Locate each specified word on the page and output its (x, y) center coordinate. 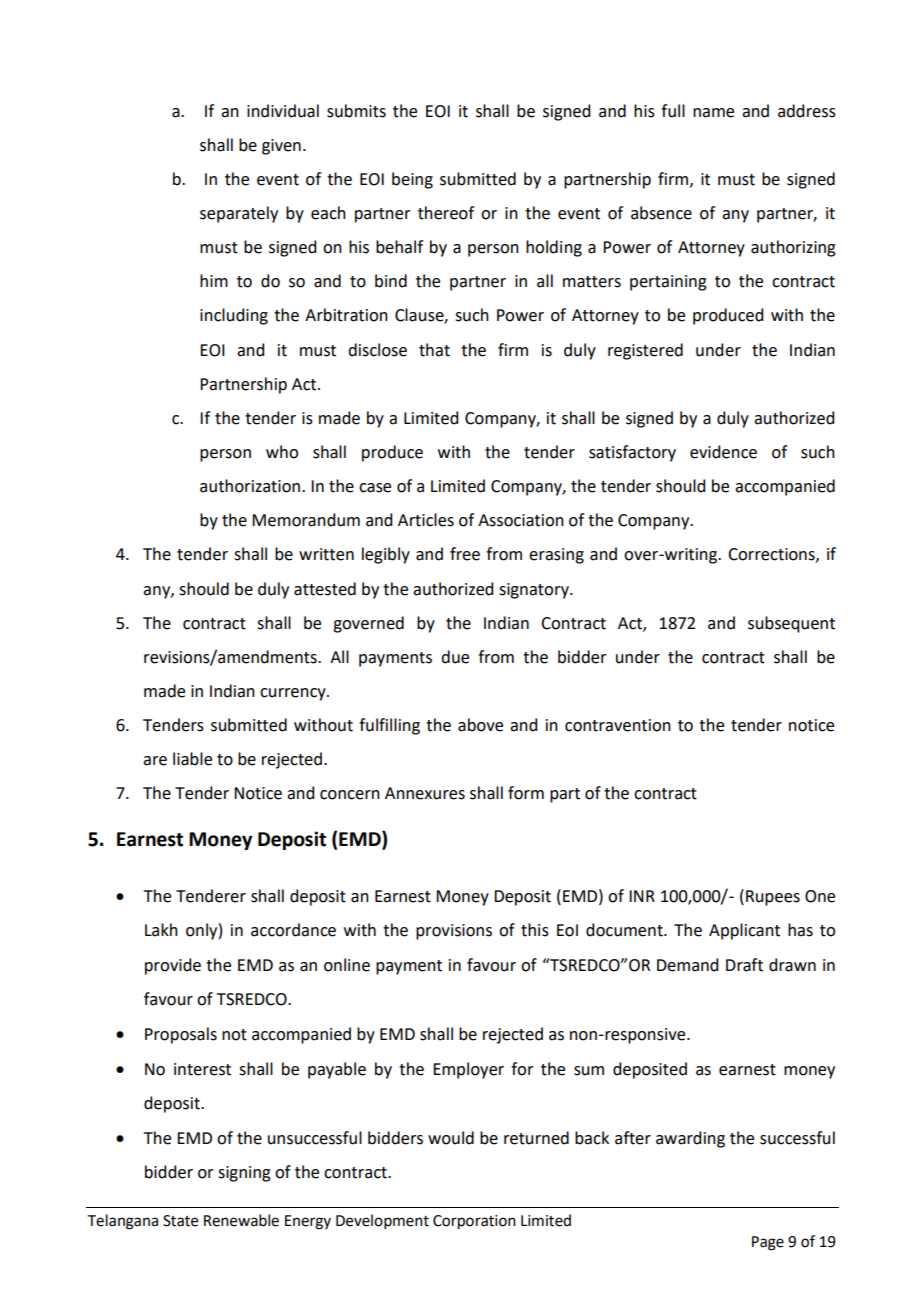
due (455, 657)
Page (768, 1243)
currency (294, 694)
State (180, 1221)
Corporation (474, 1222)
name (713, 113)
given (281, 147)
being (412, 180)
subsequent (791, 624)
